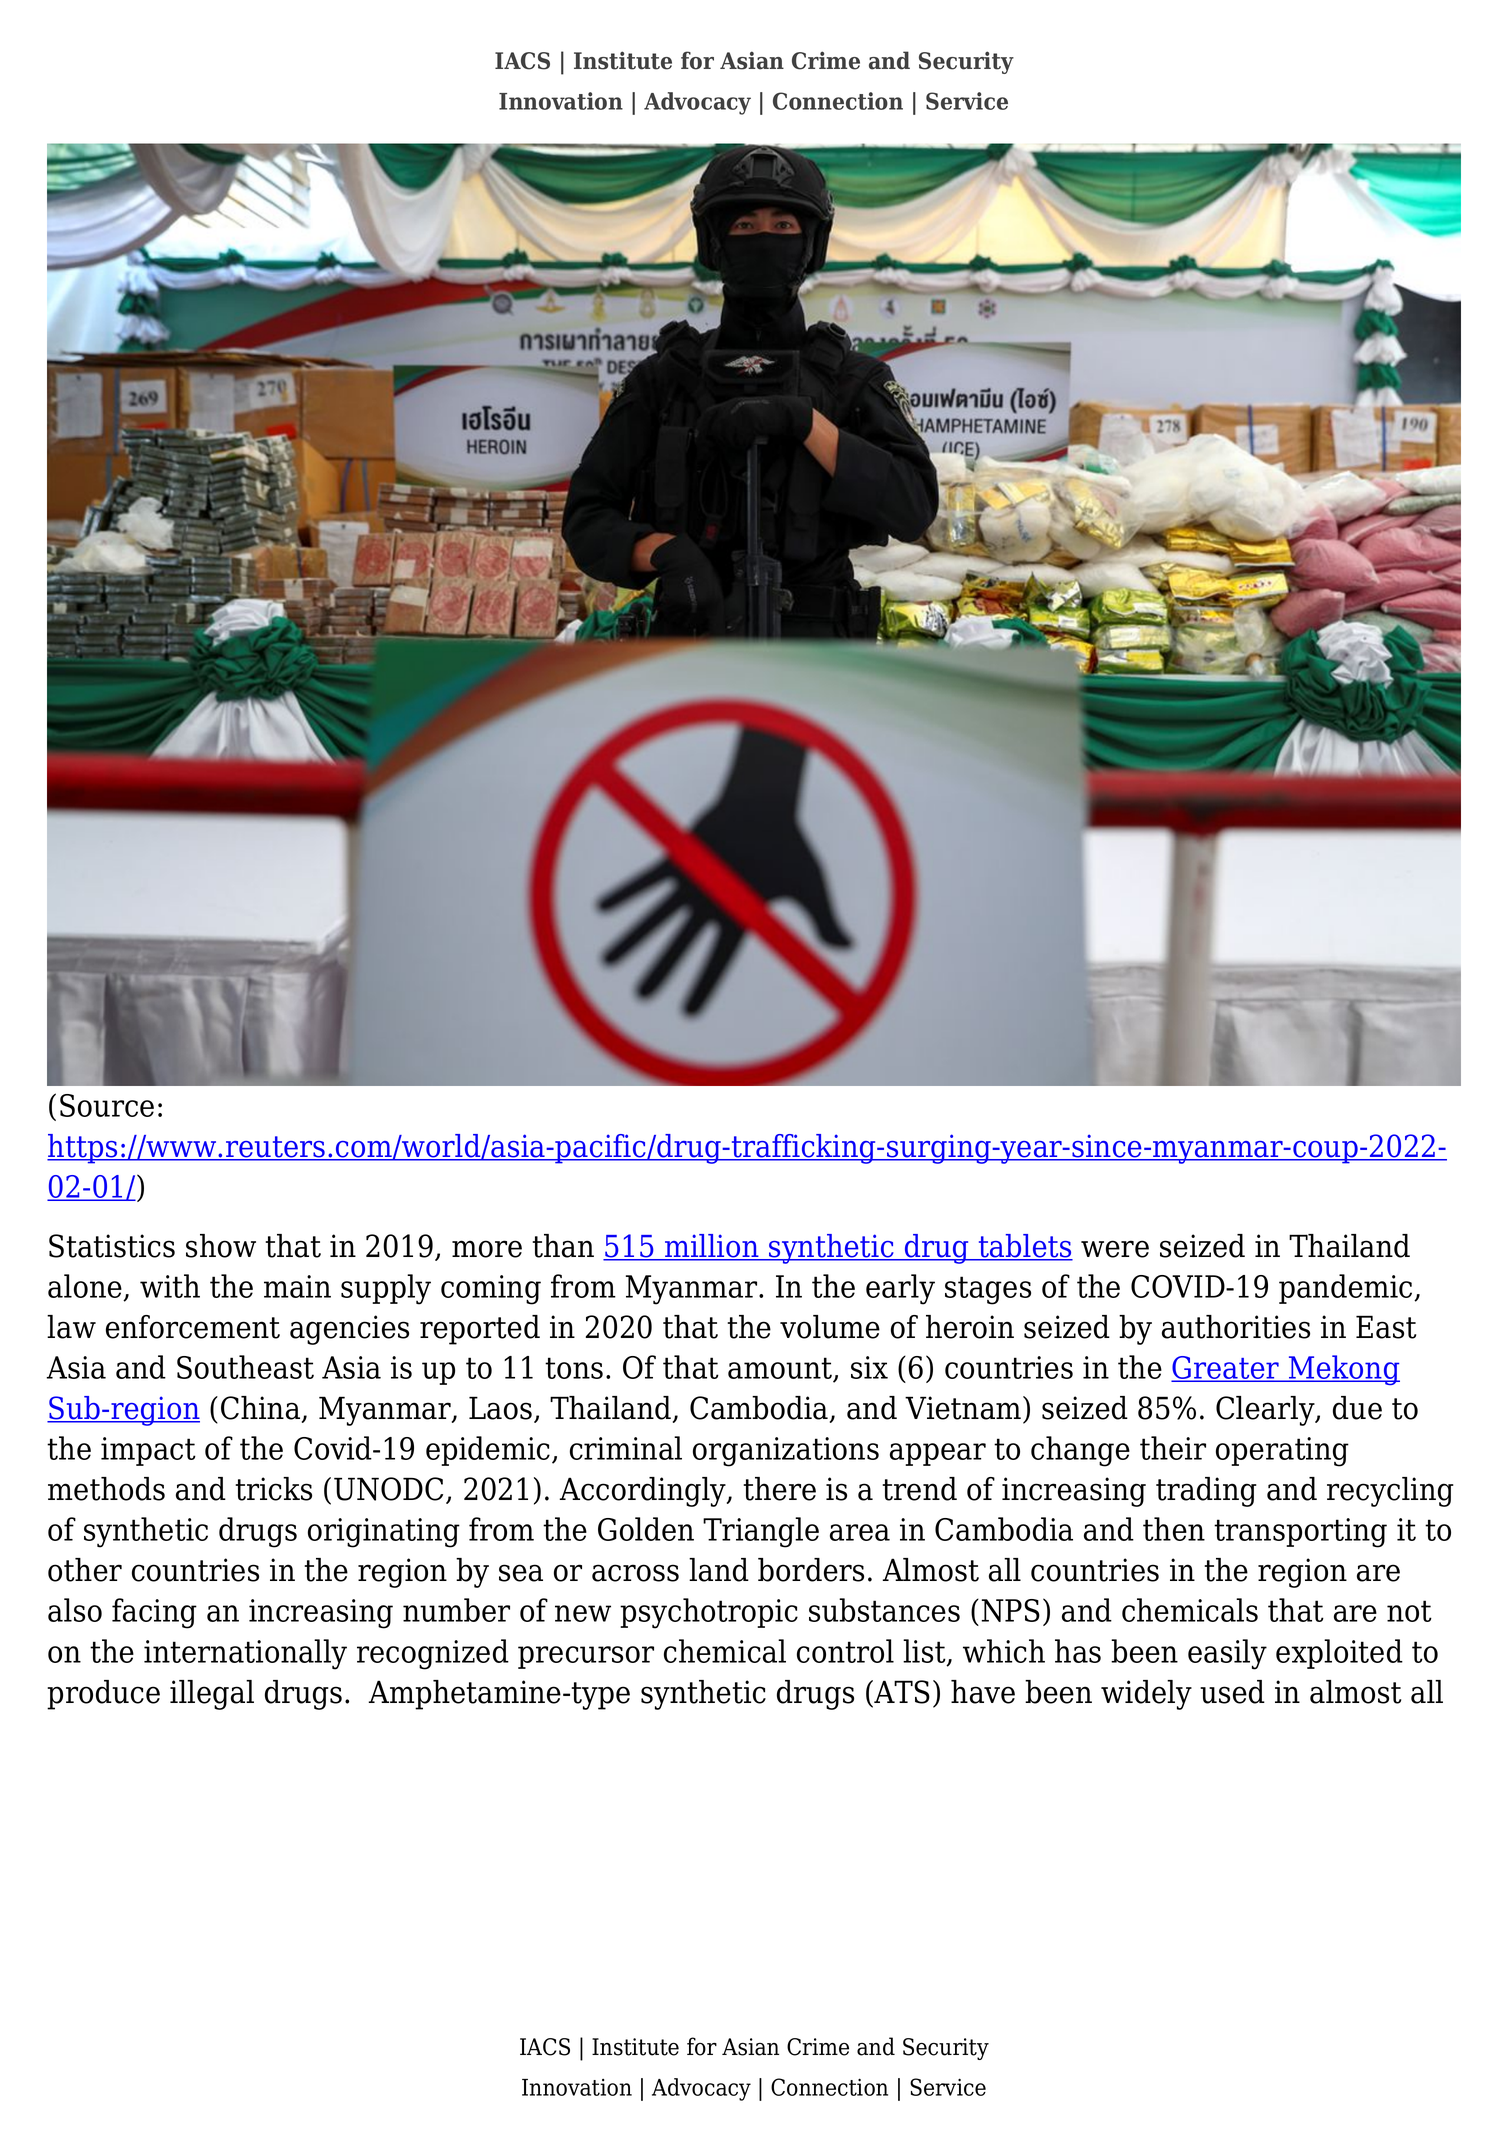 This screenshot has height=2133, width=1508. Describe the element at coordinates (1236, 1327) in the screenshot. I see `authorities` at that location.
